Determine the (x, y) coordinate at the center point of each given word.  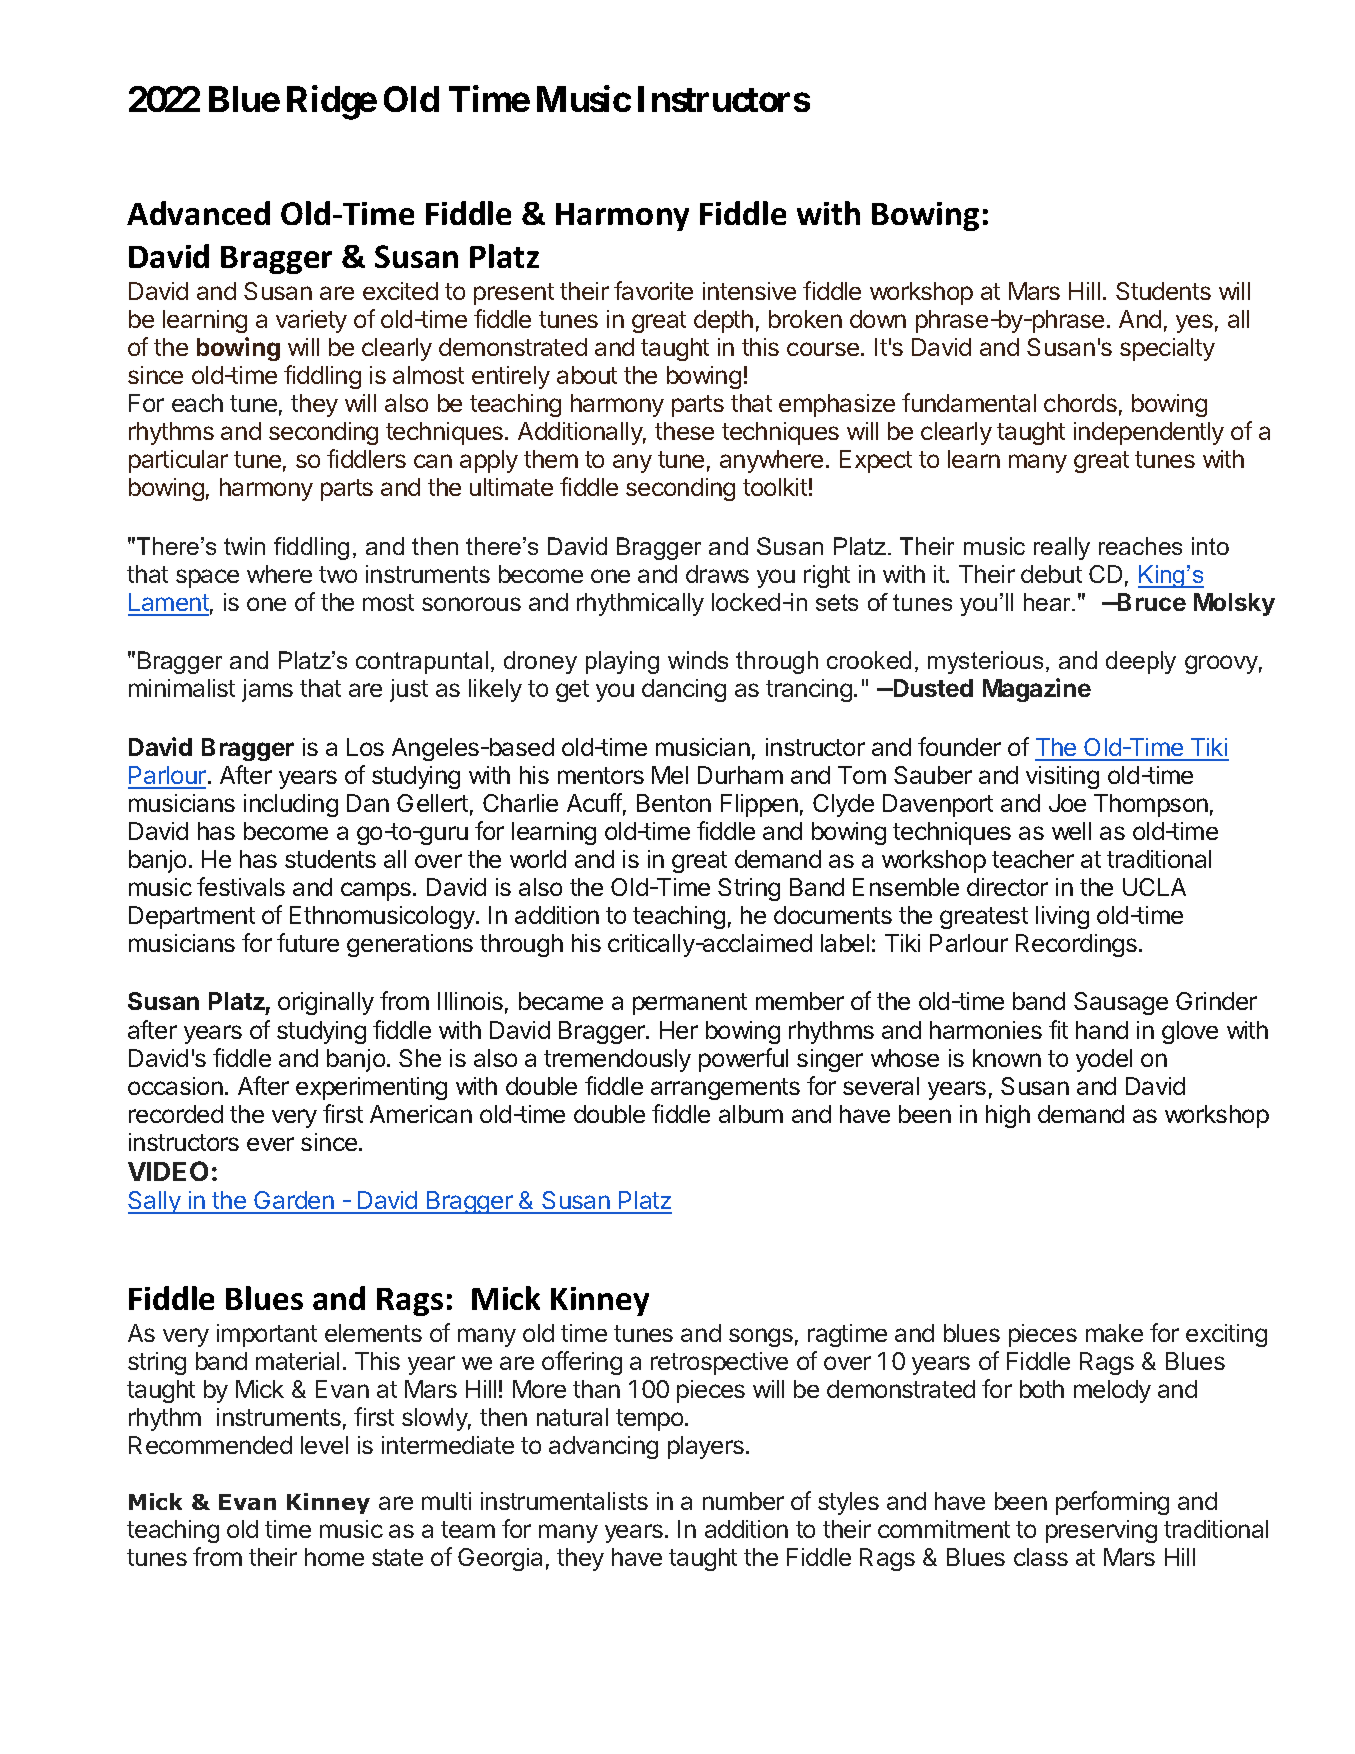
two (338, 574)
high (1008, 1116)
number (743, 1501)
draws (717, 574)
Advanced (198, 213)
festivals (241, 886)
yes (1194, 323)
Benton (674, 803)
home (334, 1557)
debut (1051, 574)
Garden (294, 1202)
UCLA (1154, 887)
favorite (653, 290)
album (751, 1114)
